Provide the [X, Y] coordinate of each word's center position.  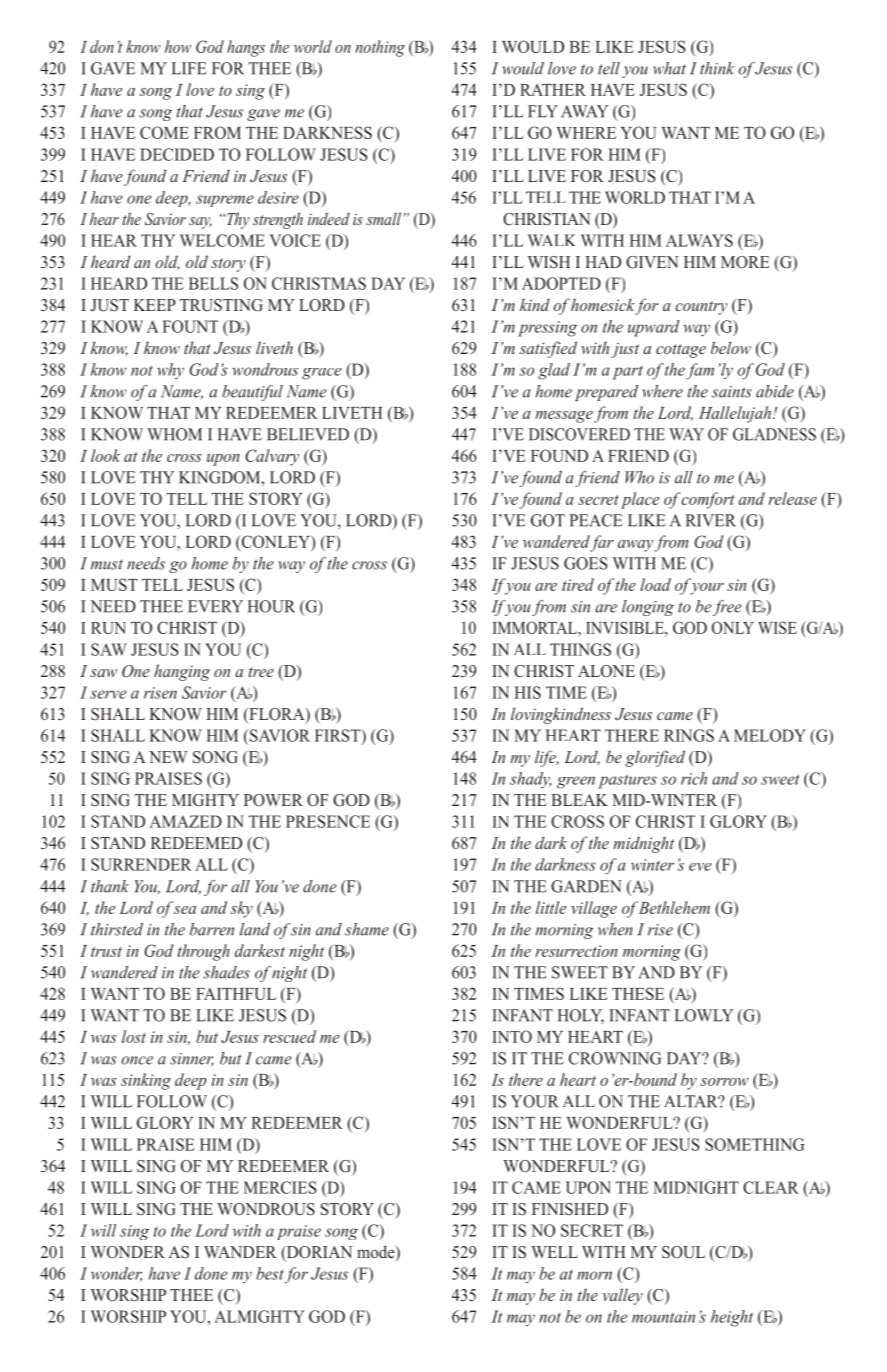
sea [185, 910]
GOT [548, 520]
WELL [554, 1252]
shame [367, 929]
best [270, 1273]
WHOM [174, 434]
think [717, 68]
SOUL [683, 1252]
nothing [380, 48]
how [178, 46]
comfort [708, 500]
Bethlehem [674, 907]
